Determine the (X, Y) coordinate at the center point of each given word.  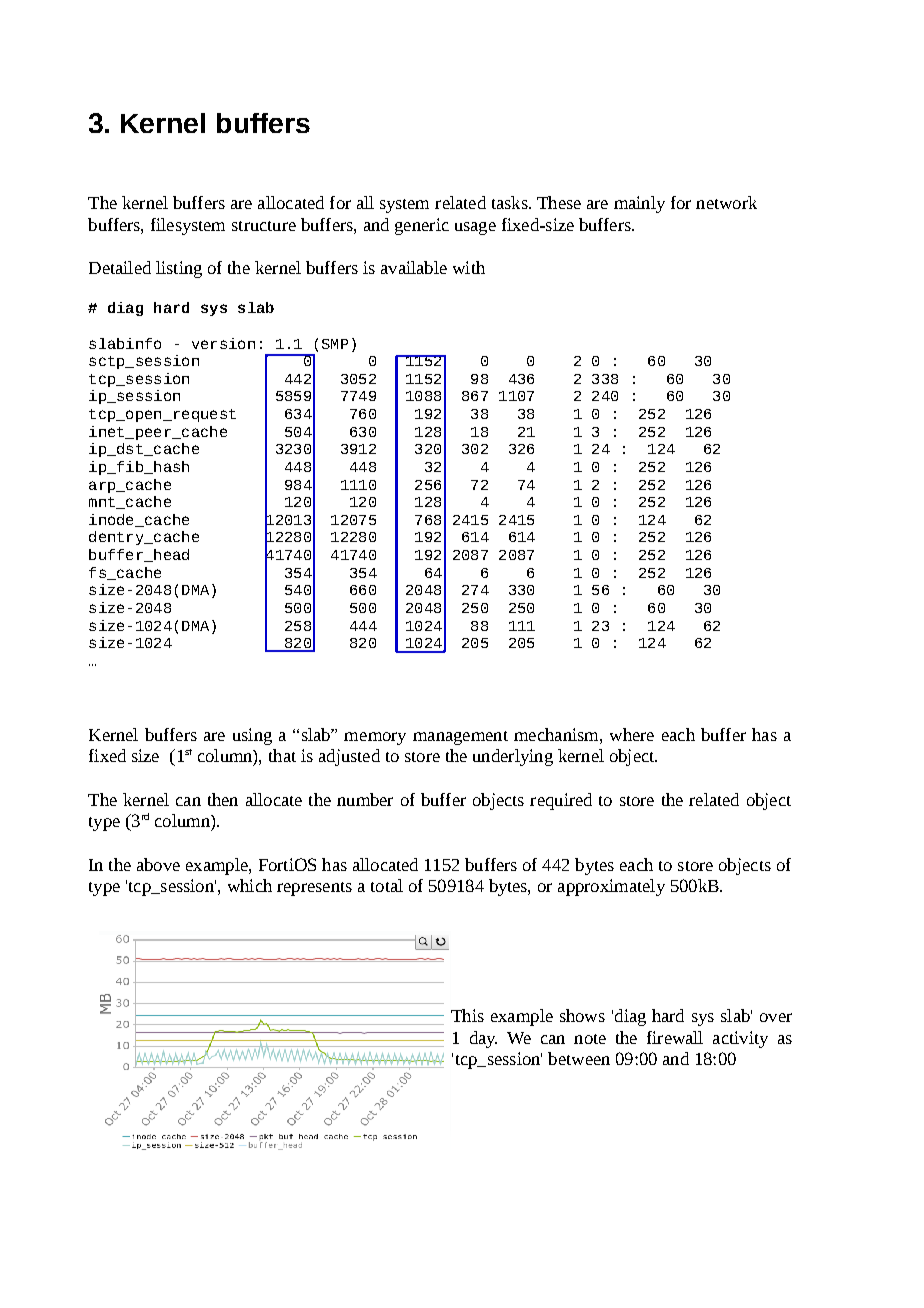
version (223, 343)
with (469, 267)
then (223, 799)
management (460, 738)
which (250, 885)
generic (422, 226)
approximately (611, 887)
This (467, 1015)
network (726, 202)
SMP (335, 344)
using (252, 736)
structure (264, 226)
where (632, 734)
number (365, 799)
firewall (675, 1037)
